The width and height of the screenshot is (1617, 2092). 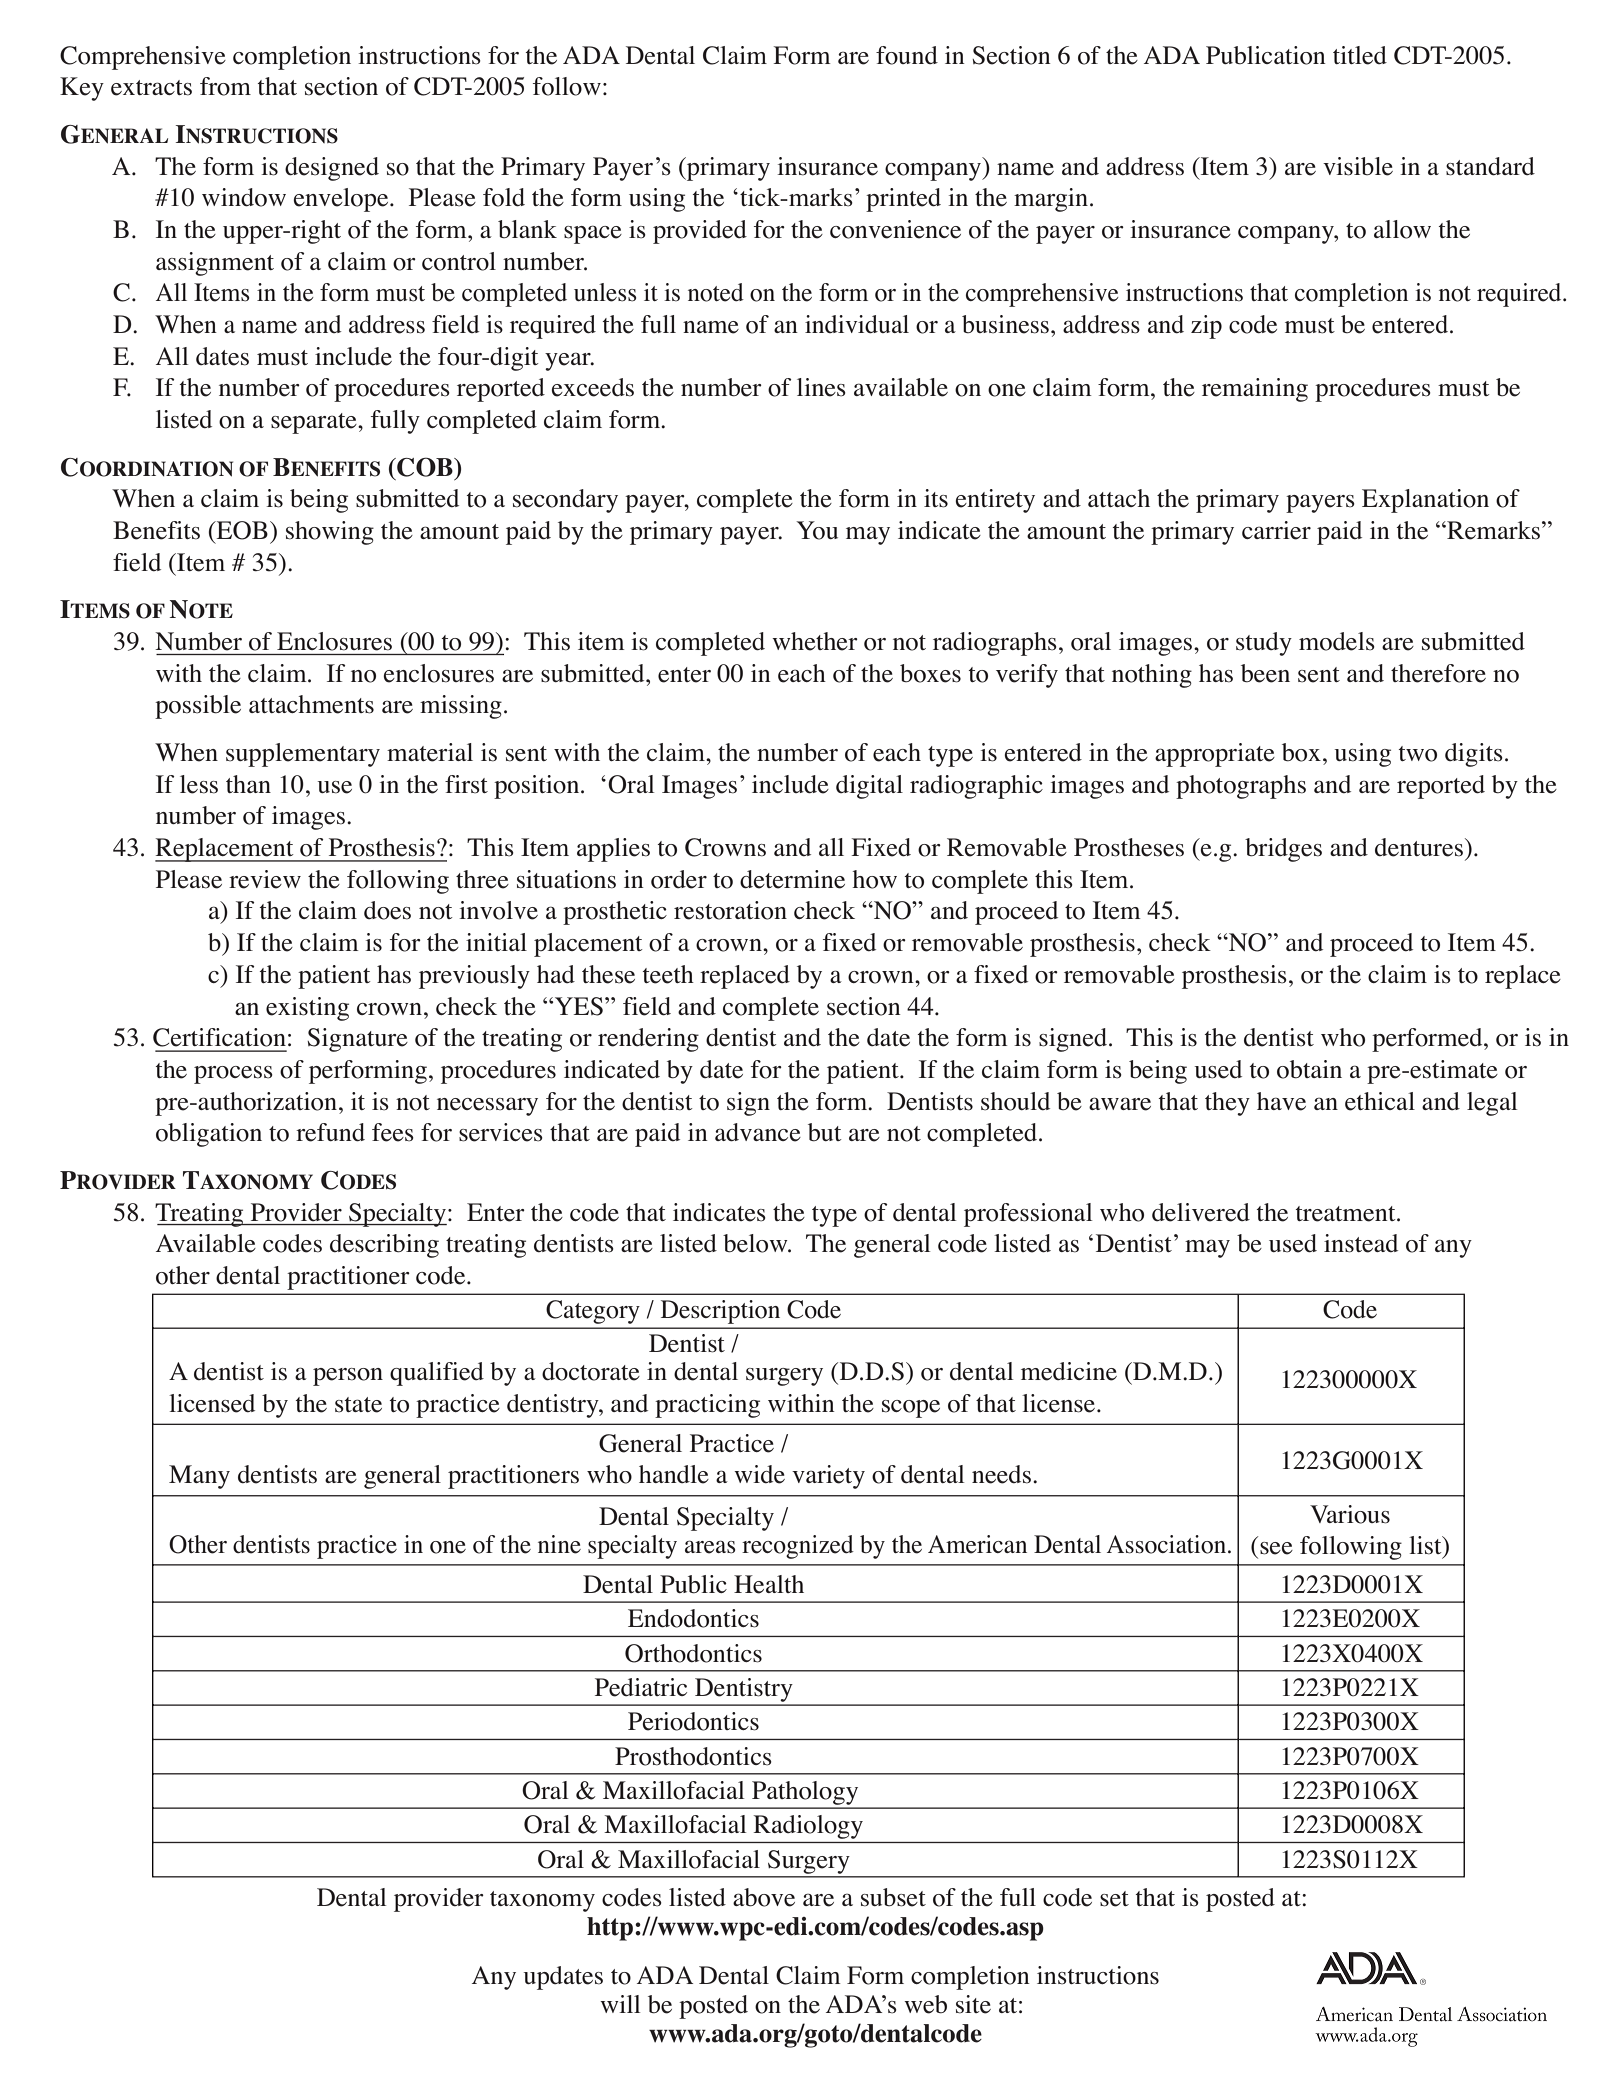 I want to click on obtain, so click(x=1309, y=1069).
